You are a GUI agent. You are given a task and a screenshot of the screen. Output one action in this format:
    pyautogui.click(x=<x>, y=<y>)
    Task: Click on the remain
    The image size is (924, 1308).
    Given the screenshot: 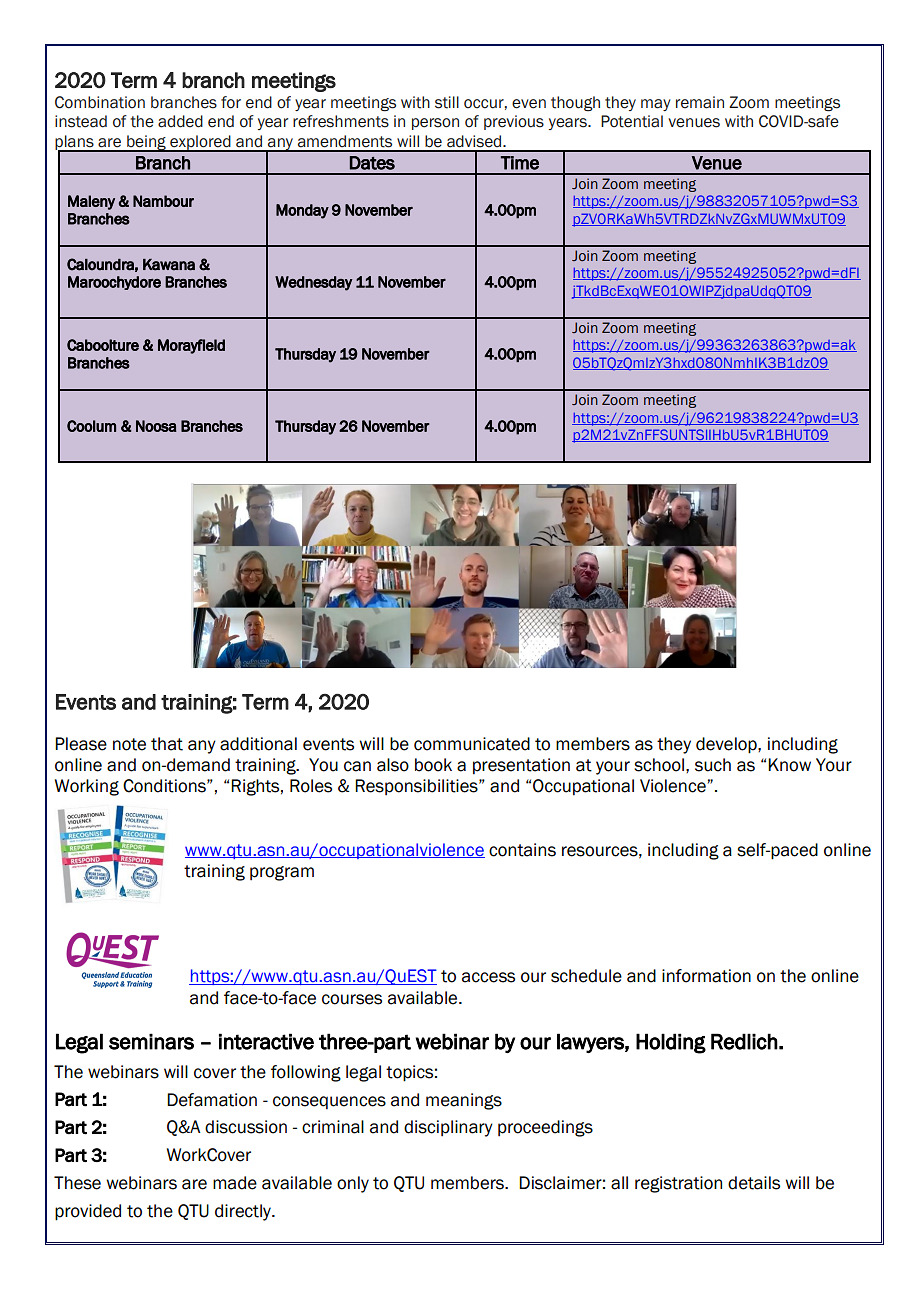 What is the action you would take?
    pyautogui.click(x=700, y=102)
